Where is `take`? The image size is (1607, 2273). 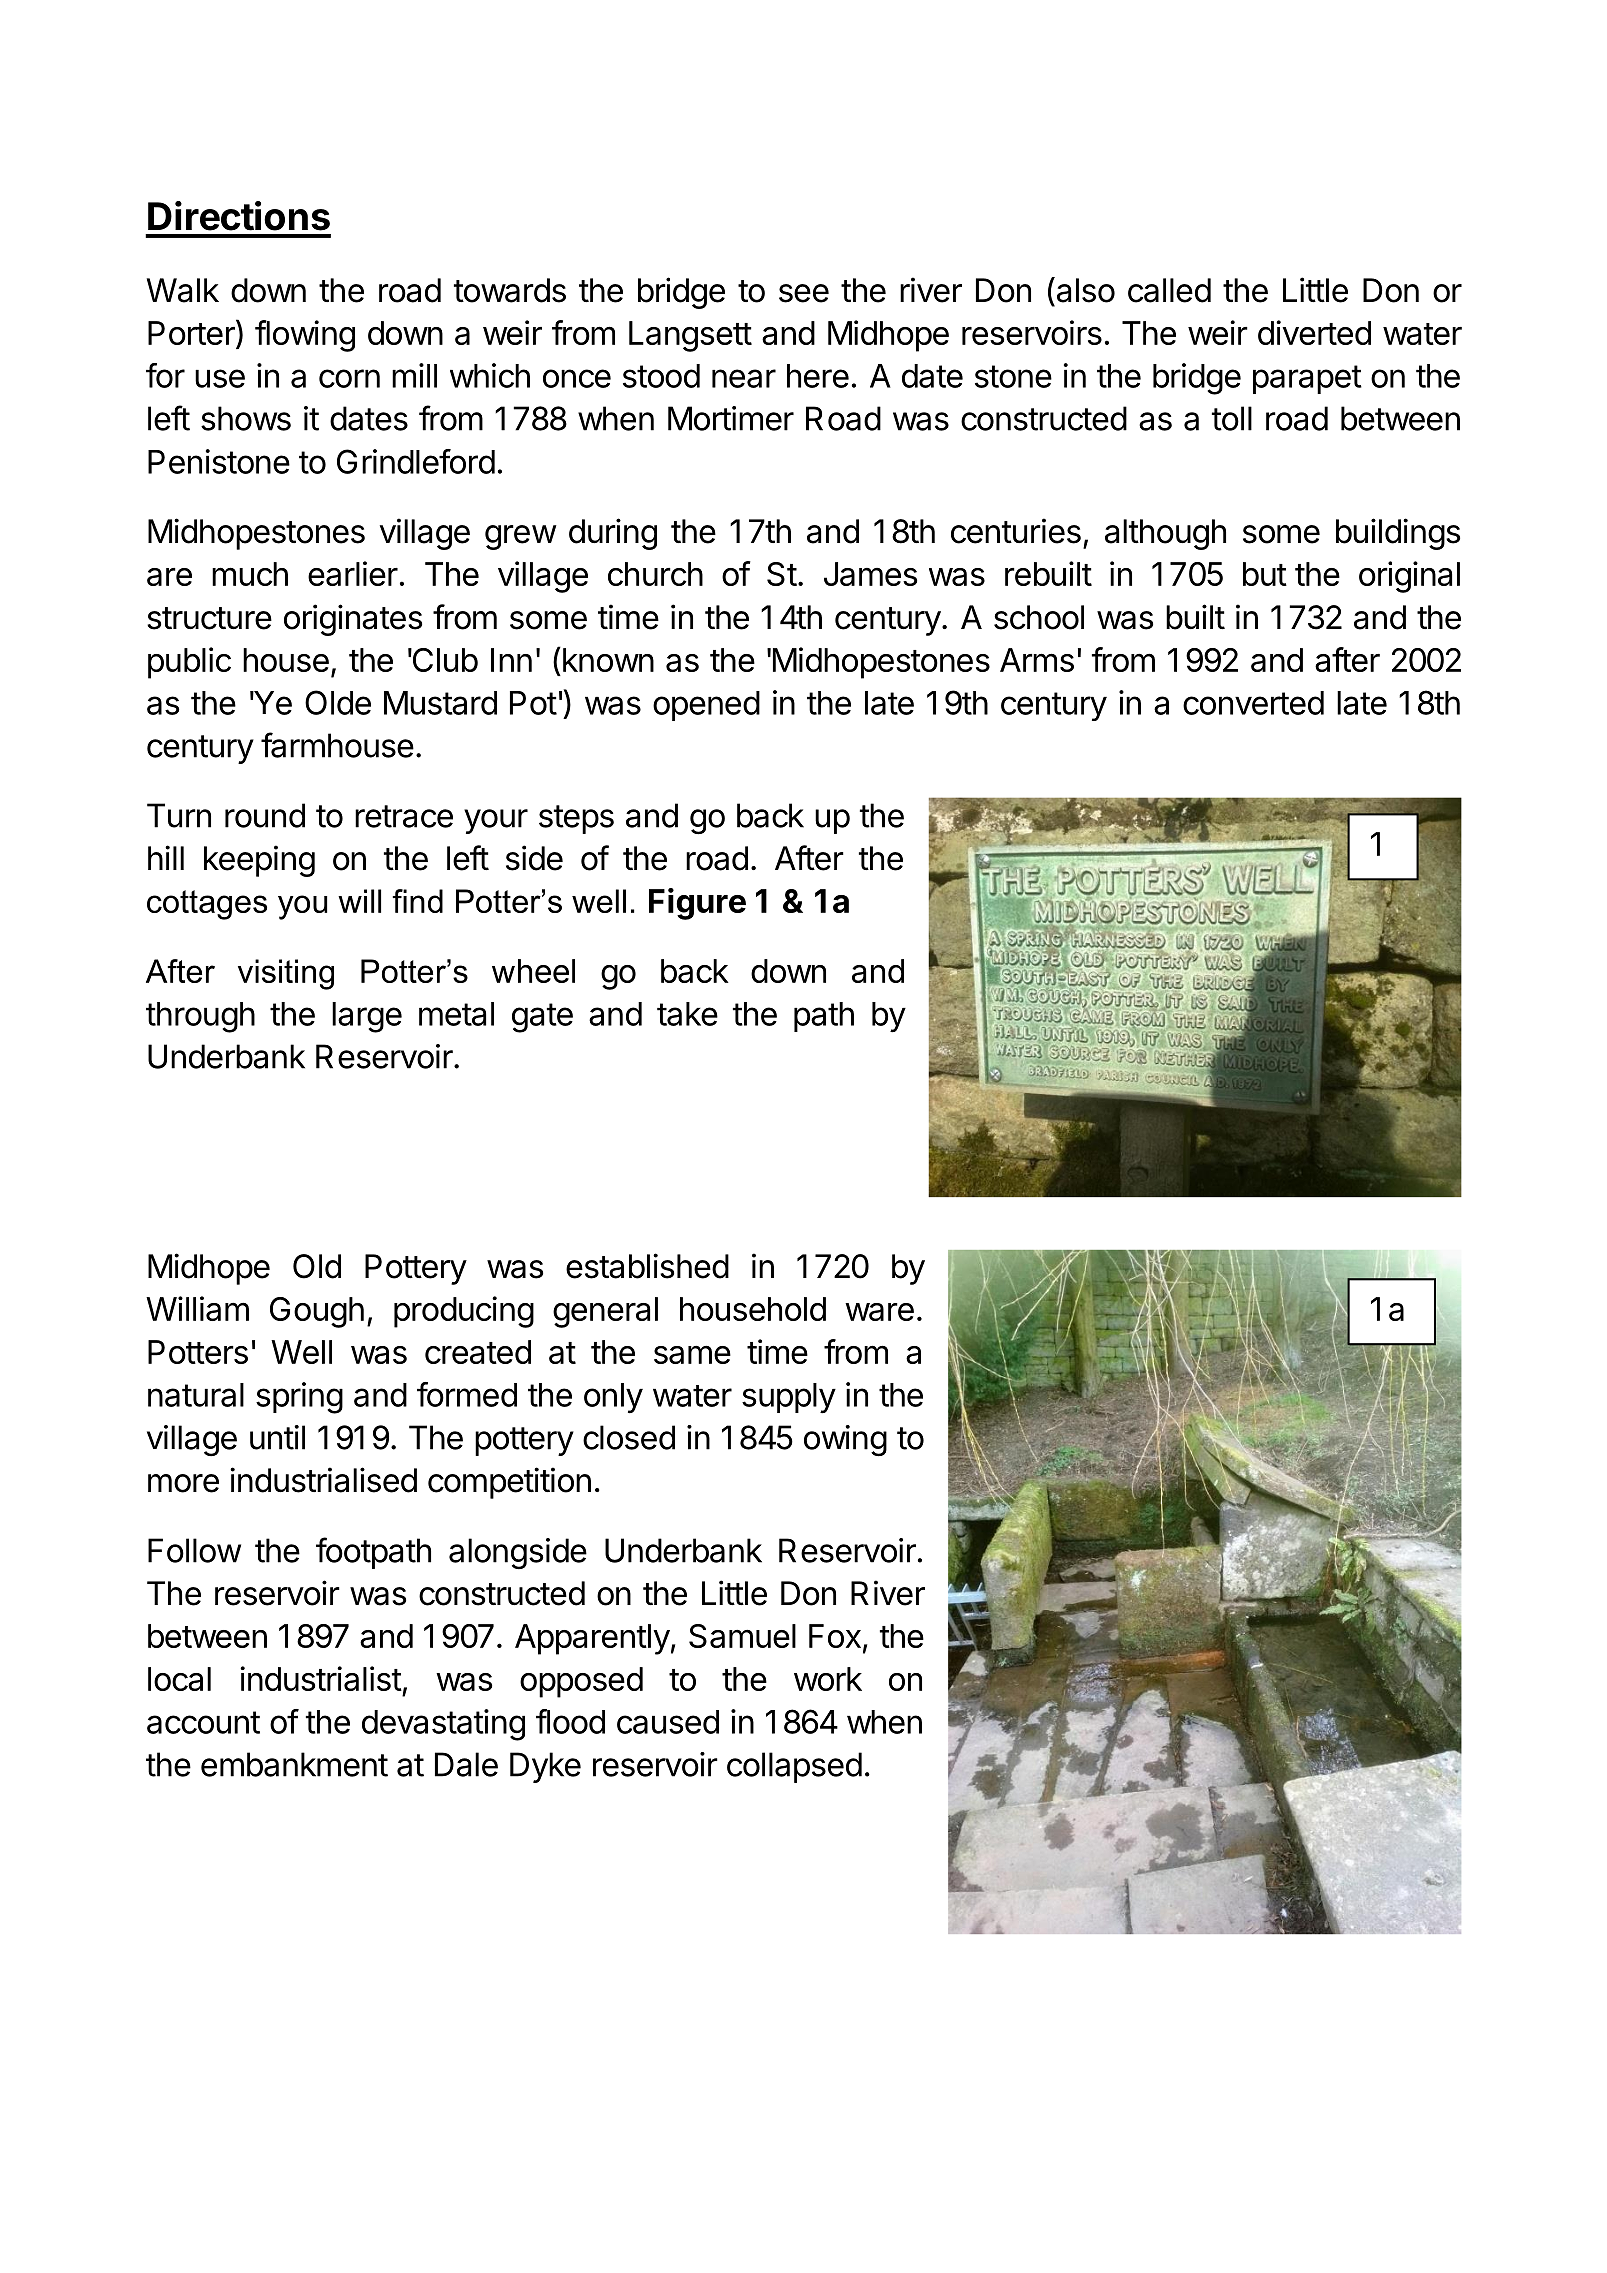 take is located at coordinates (687, 1014).
